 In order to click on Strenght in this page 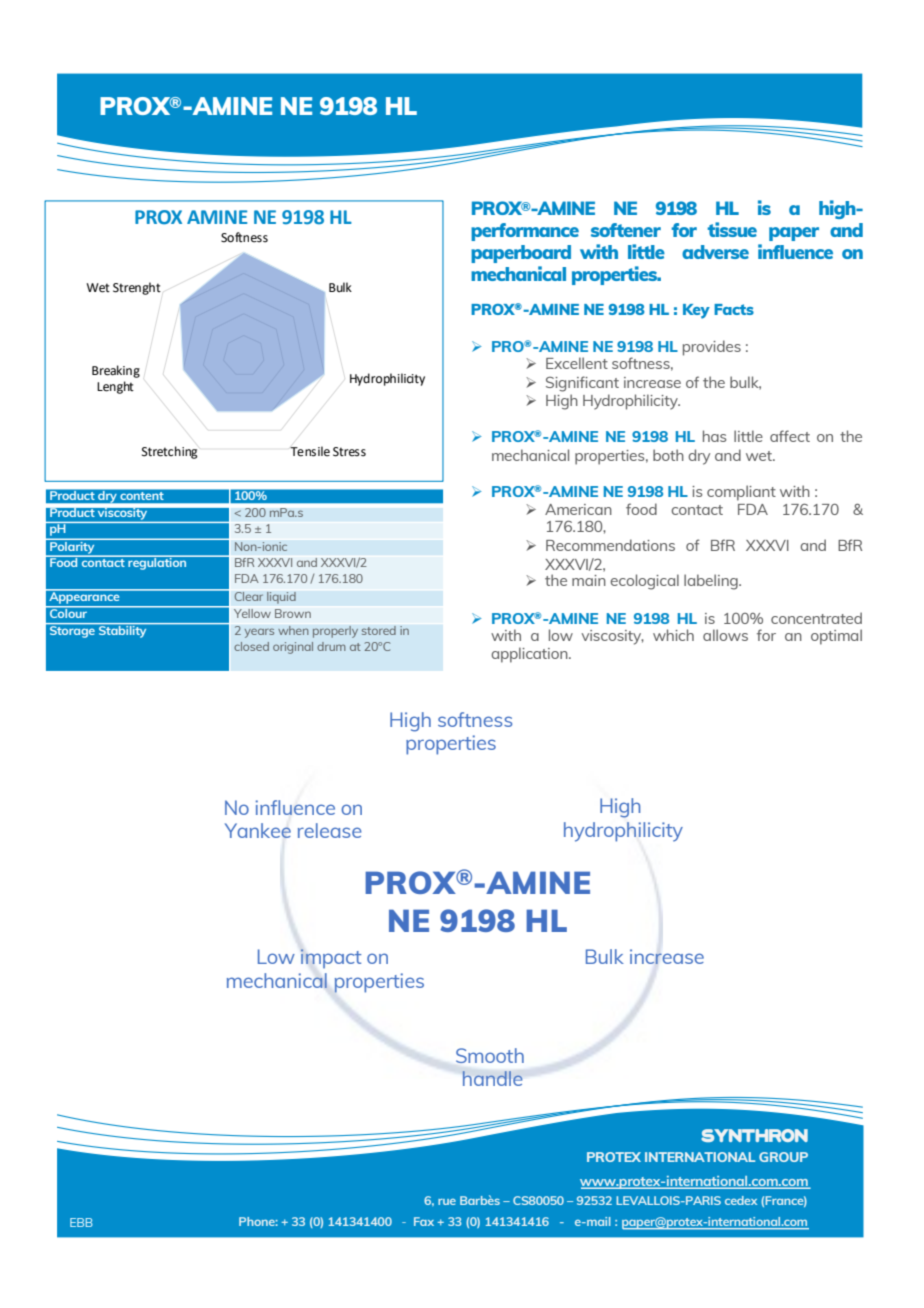, I will do `click(137, 288)`.
